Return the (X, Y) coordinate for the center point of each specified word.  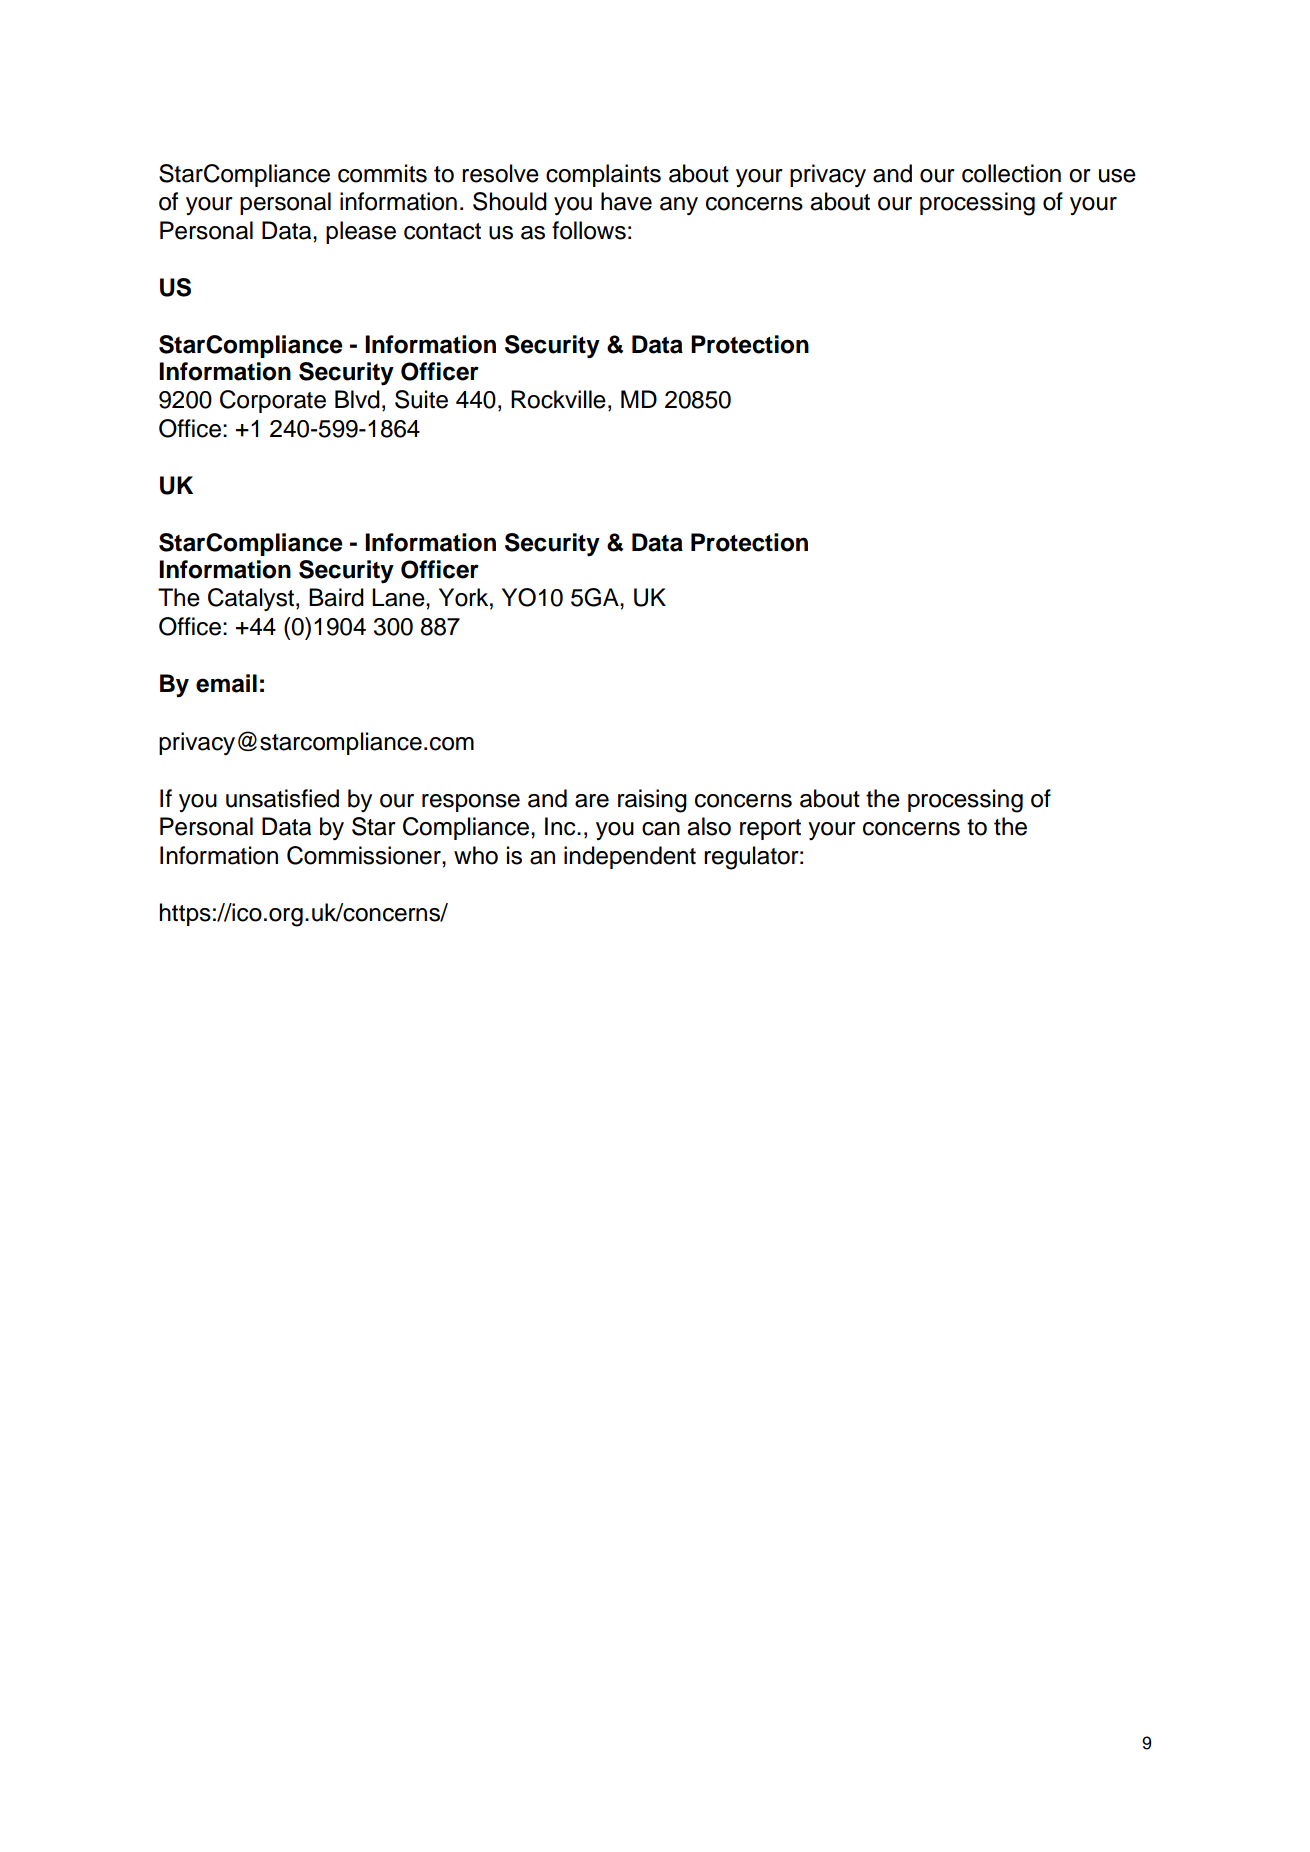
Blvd (357, 399)
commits (382, 173)
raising (652, 801)
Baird (336, 597)
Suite (421, 399)
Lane (399, 597)
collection (1011, 173)
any (679, 206)
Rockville (558, 399)
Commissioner (365, 855)
